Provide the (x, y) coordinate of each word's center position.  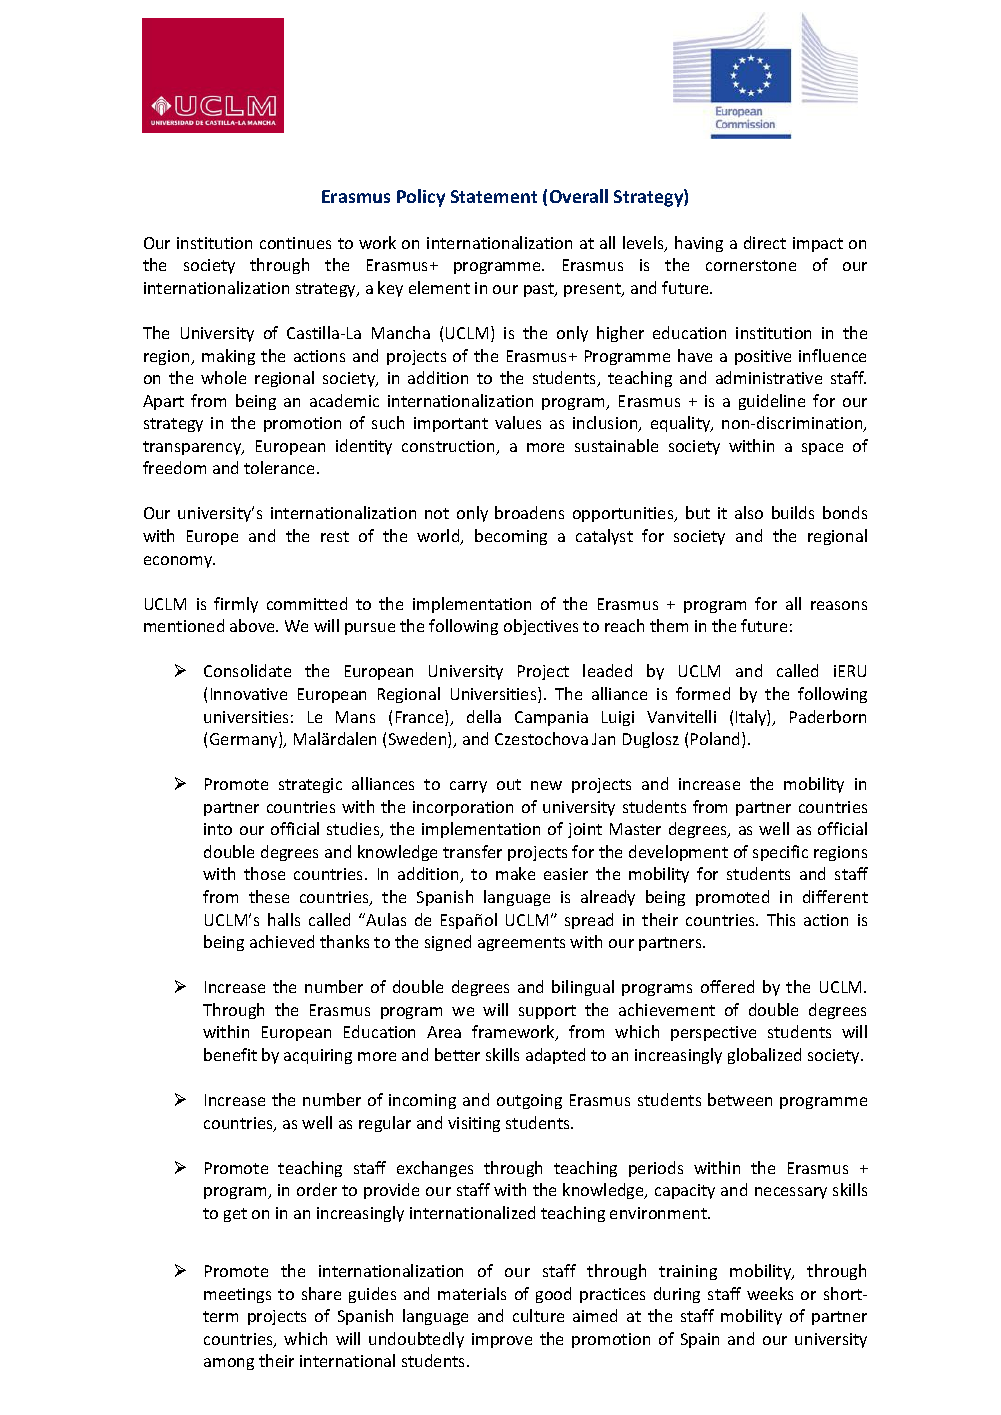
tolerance (281, 467)
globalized (764, 1056)
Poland (717, 740)
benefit (230, 1054)
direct (765, 242)
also (749, 512)
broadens (529, 512)
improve (502, 1340)
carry (468, 787)
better (457, 1054)
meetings (237, 1295)
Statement (494, 196)
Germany (245, 740)
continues (295, 243)
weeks (770, 1293)
